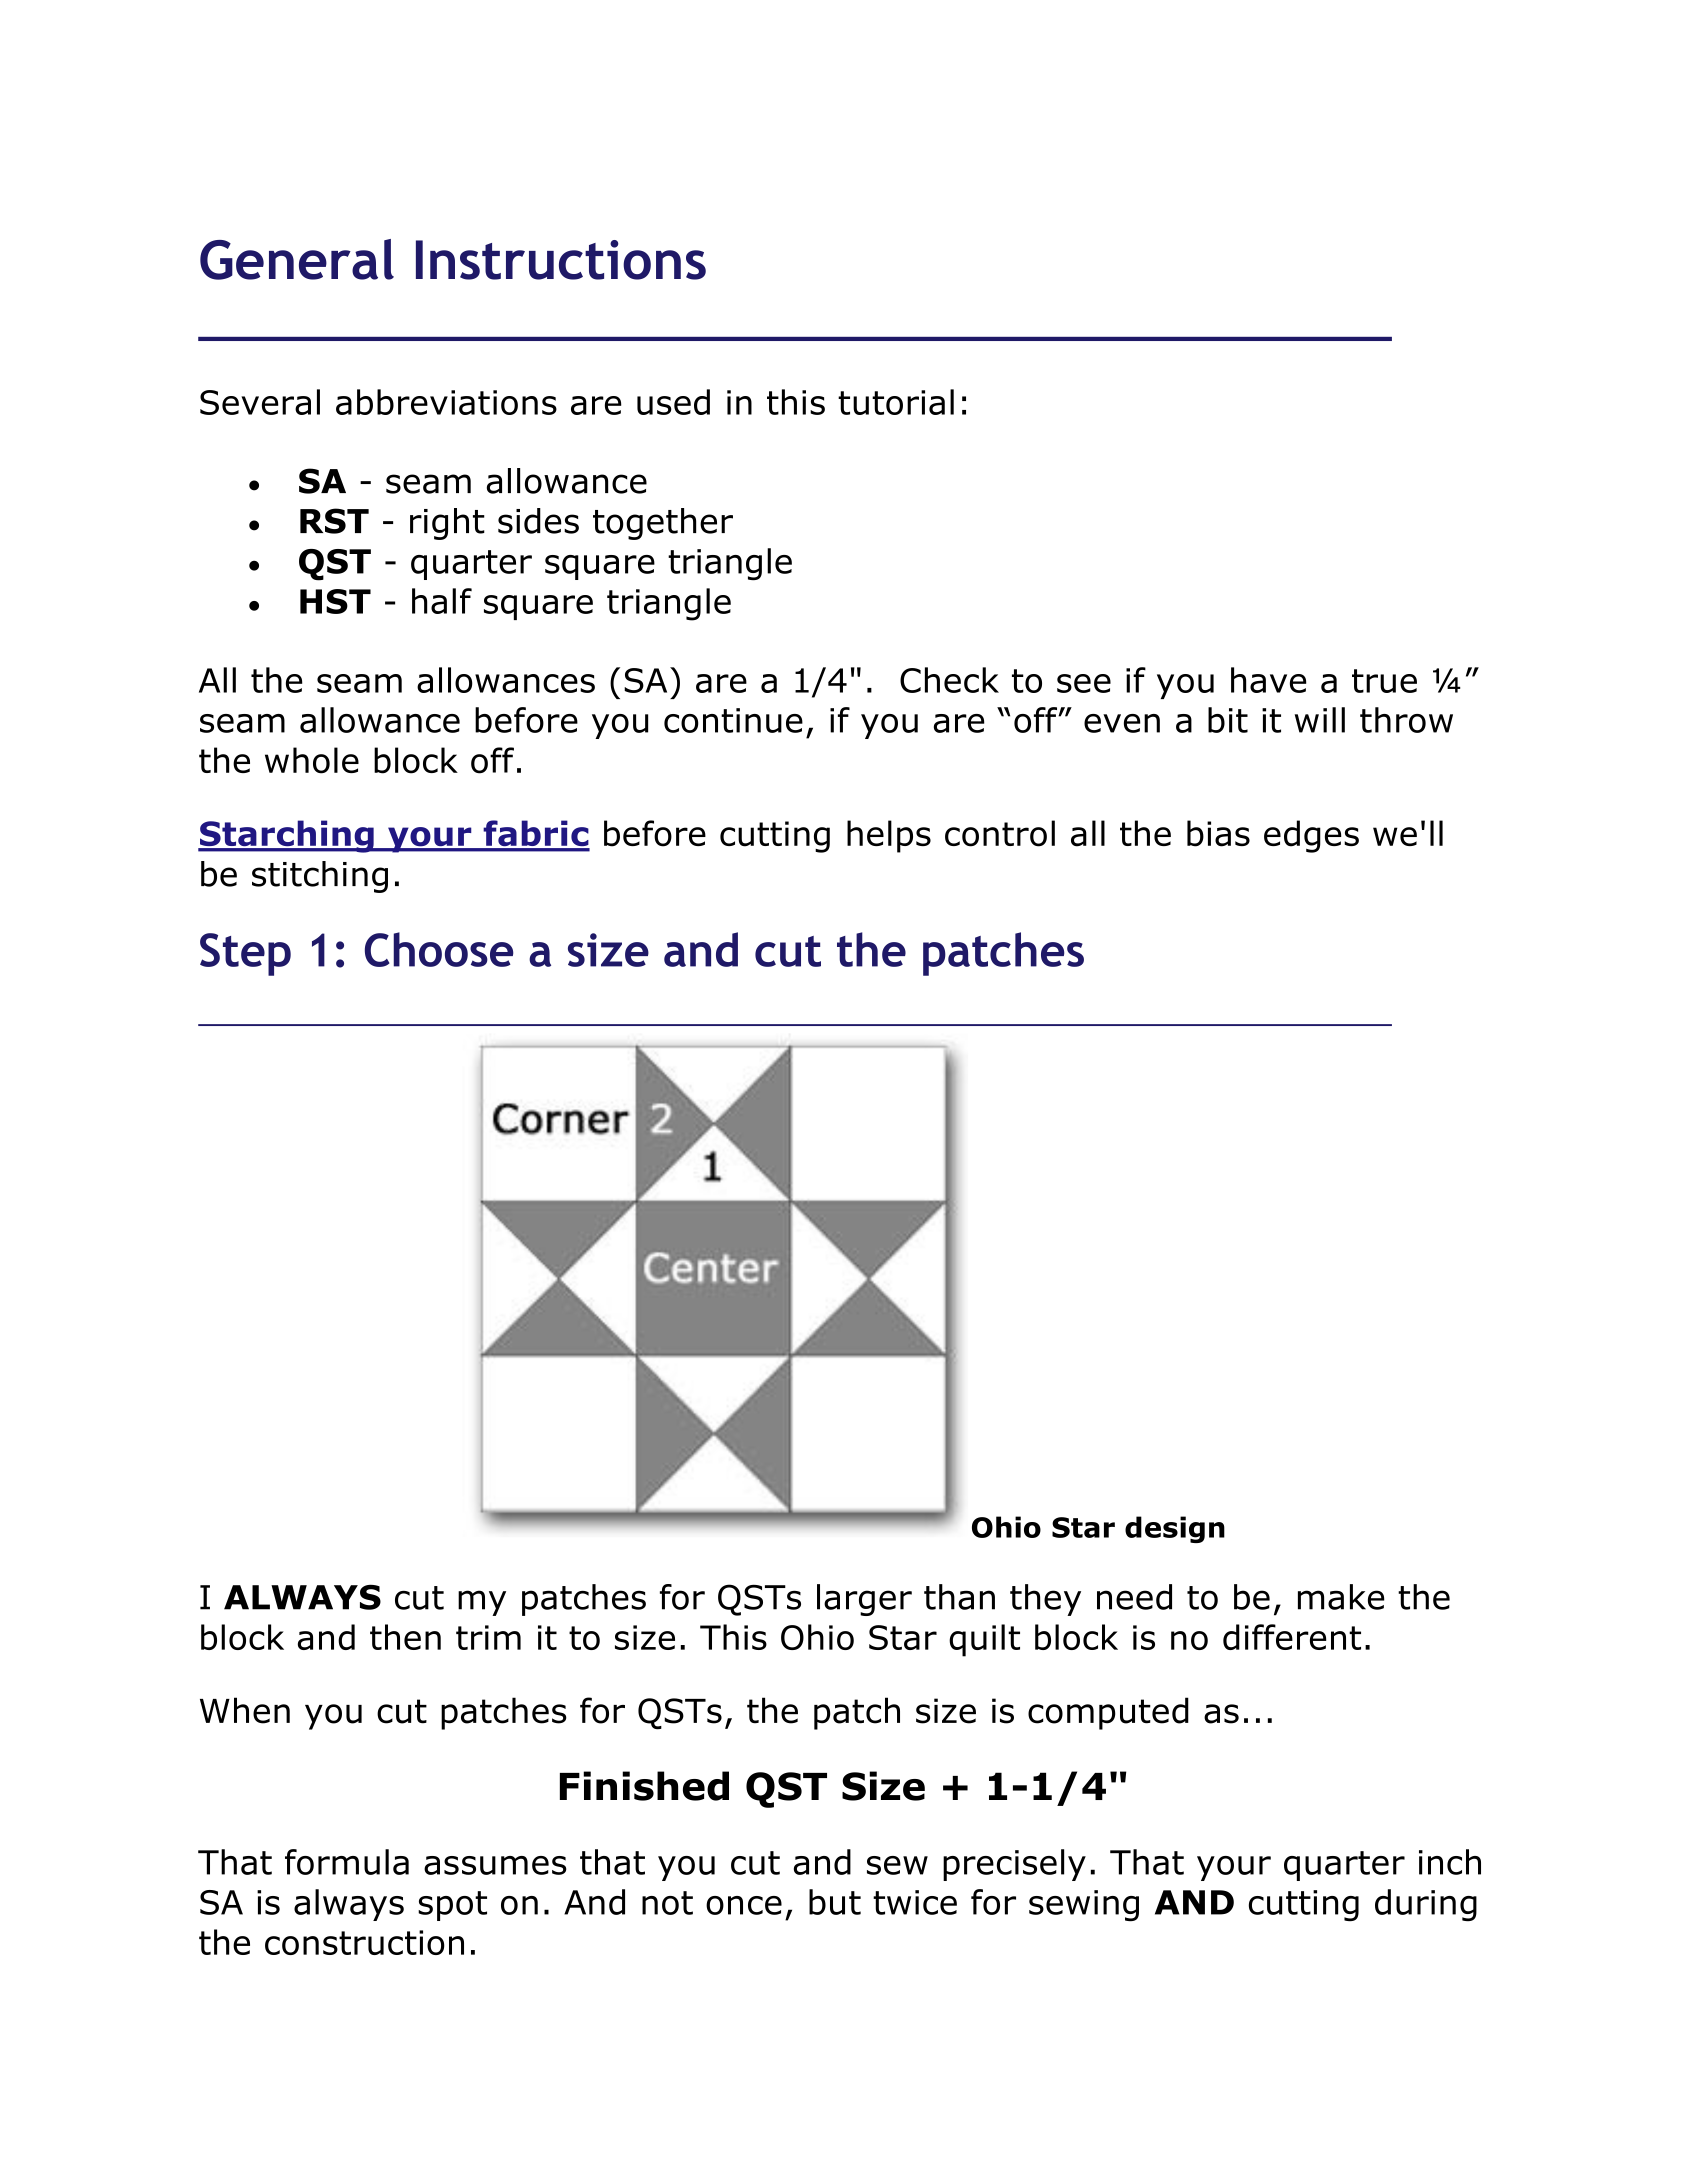 Image resolution: width=1685 pixels, height=2181 pixels. I want to click on tutorial, so click(896, 402).
